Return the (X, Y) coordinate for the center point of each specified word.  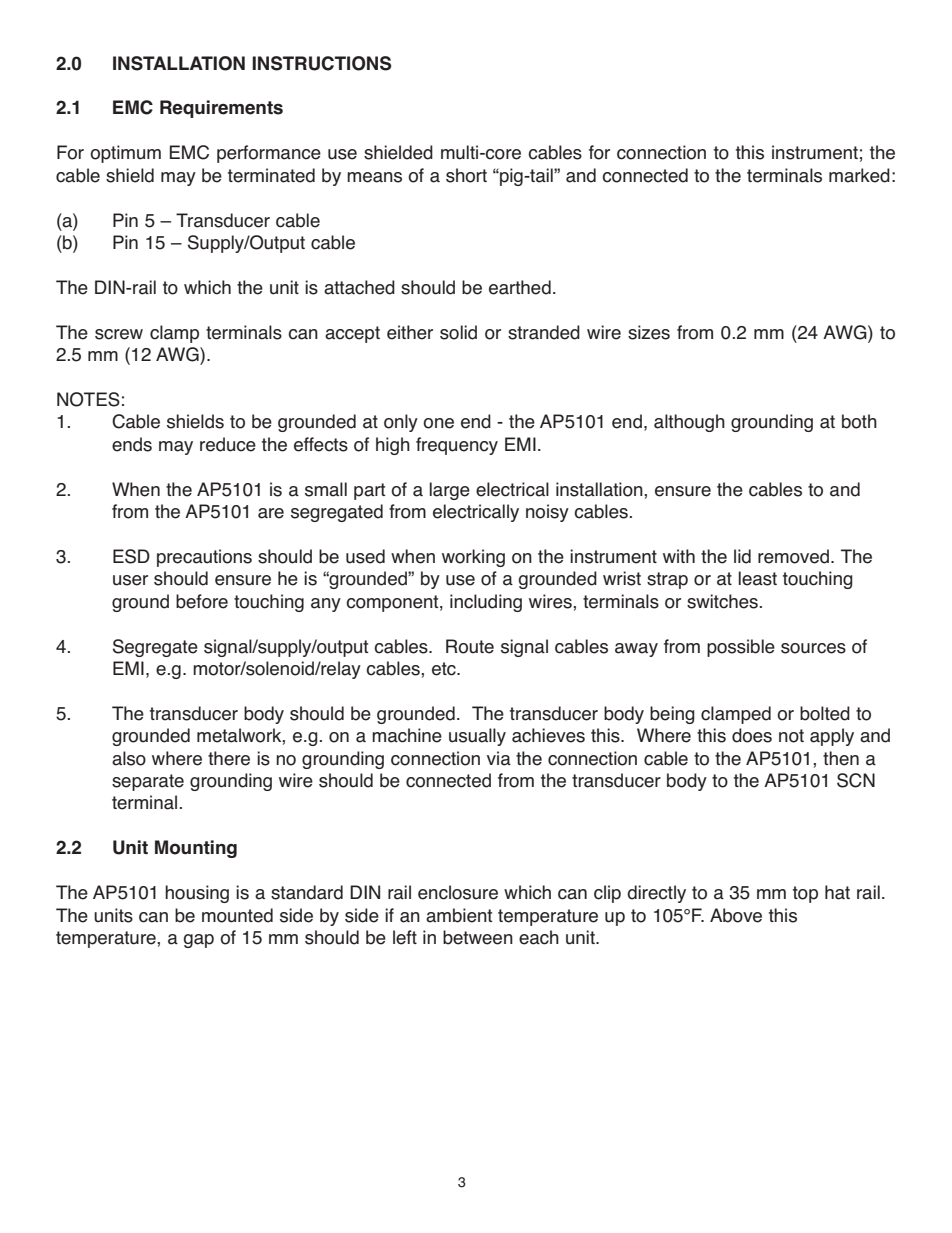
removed (793, 556)
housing (197, 894)
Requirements (221, 109)
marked (859, 175)
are (271, 513)
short (466, 175)
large (450, 491)
